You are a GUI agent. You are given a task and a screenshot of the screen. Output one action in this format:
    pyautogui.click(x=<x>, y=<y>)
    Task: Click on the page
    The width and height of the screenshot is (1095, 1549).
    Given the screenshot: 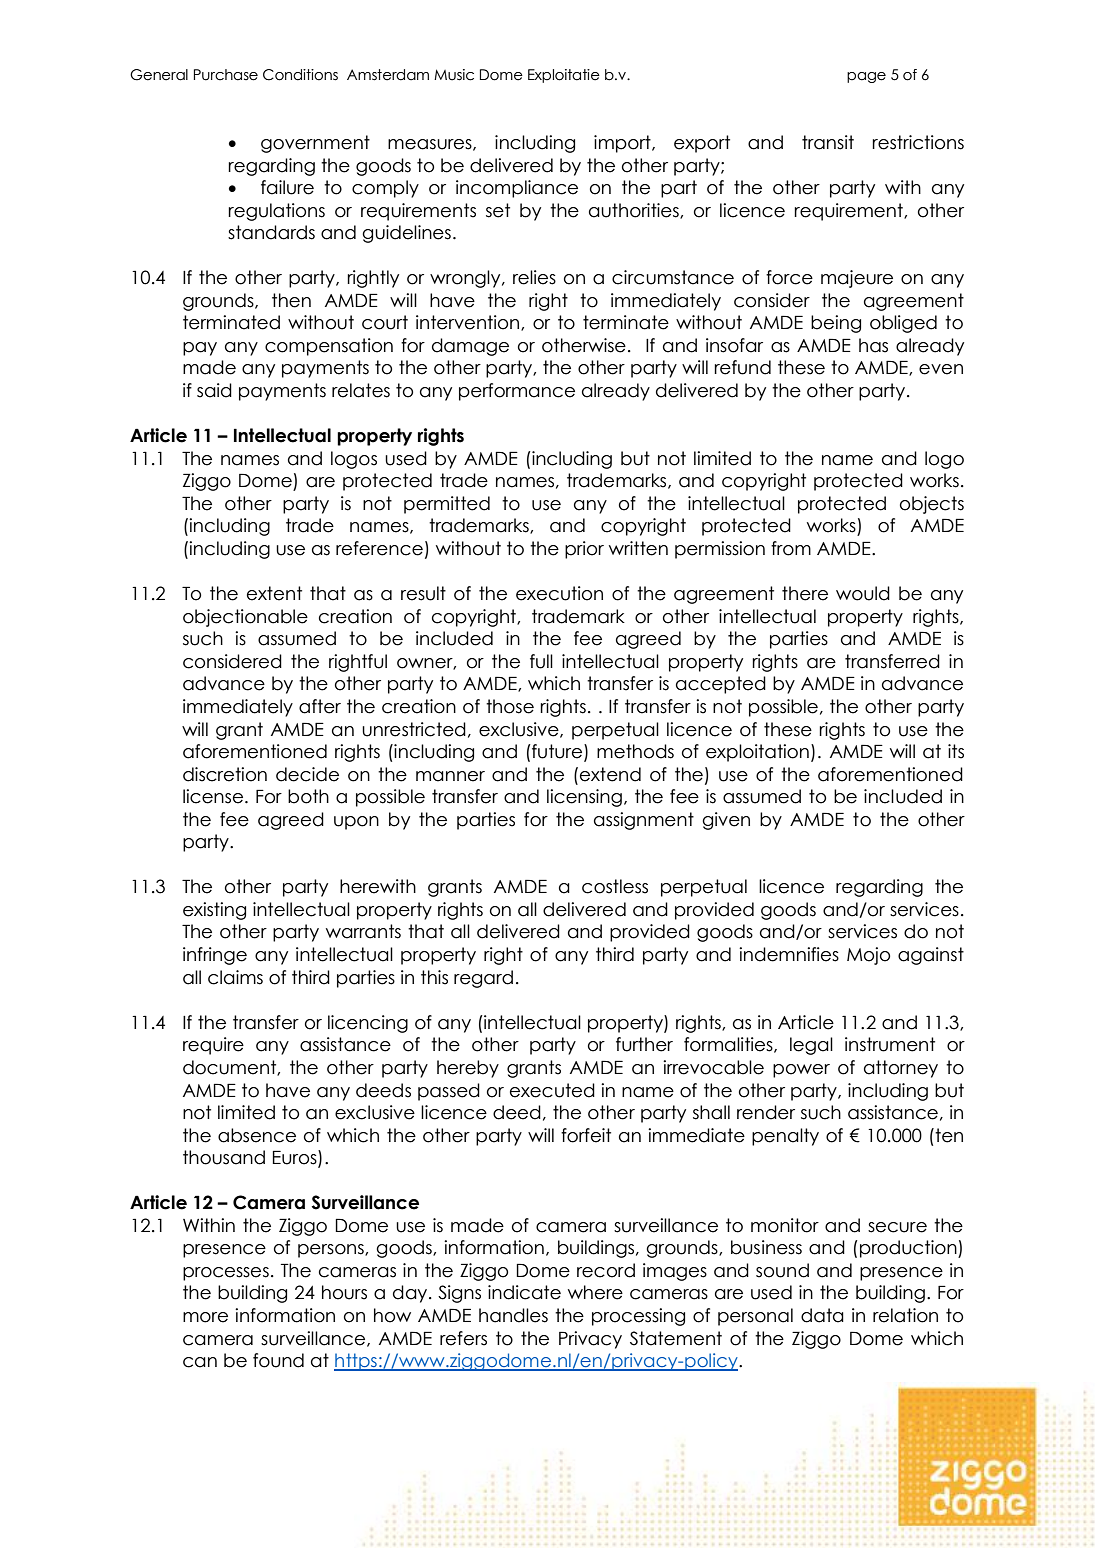 What is the action you would take?
    pyautogui.click(x=866, y=77)
